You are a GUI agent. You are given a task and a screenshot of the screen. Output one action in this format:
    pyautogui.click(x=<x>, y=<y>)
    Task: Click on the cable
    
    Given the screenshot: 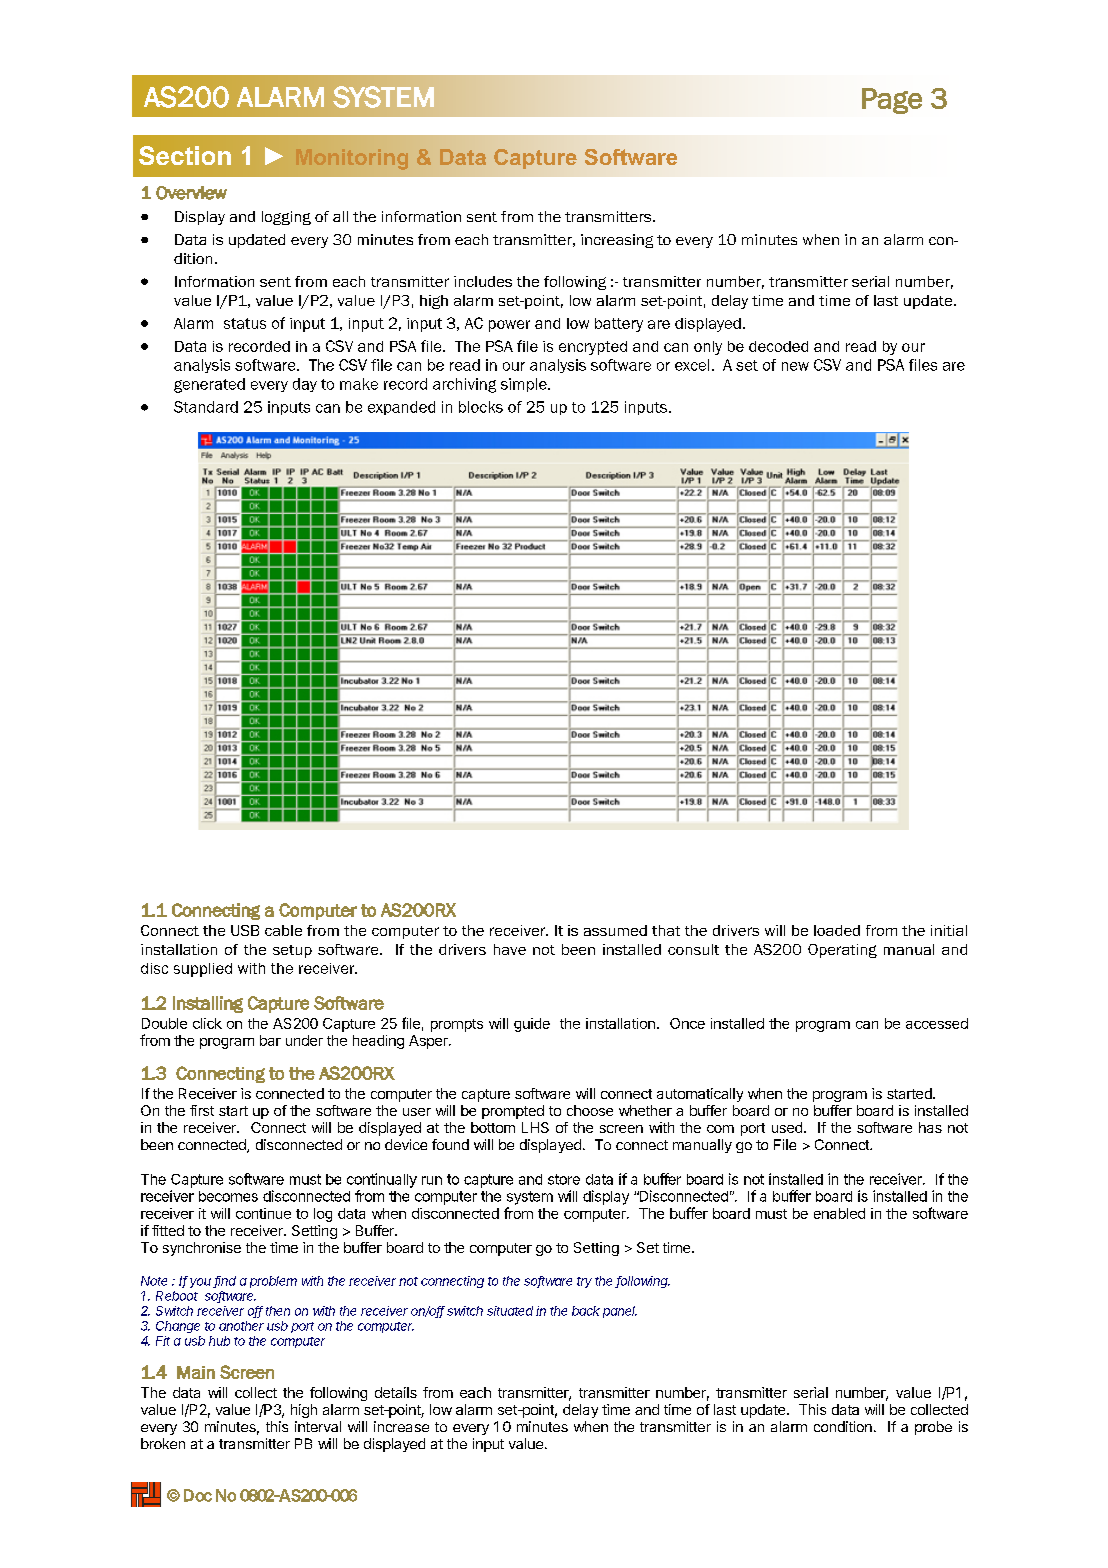 What is the action you would take?
    pyautogui.click(x=283, y=930)
